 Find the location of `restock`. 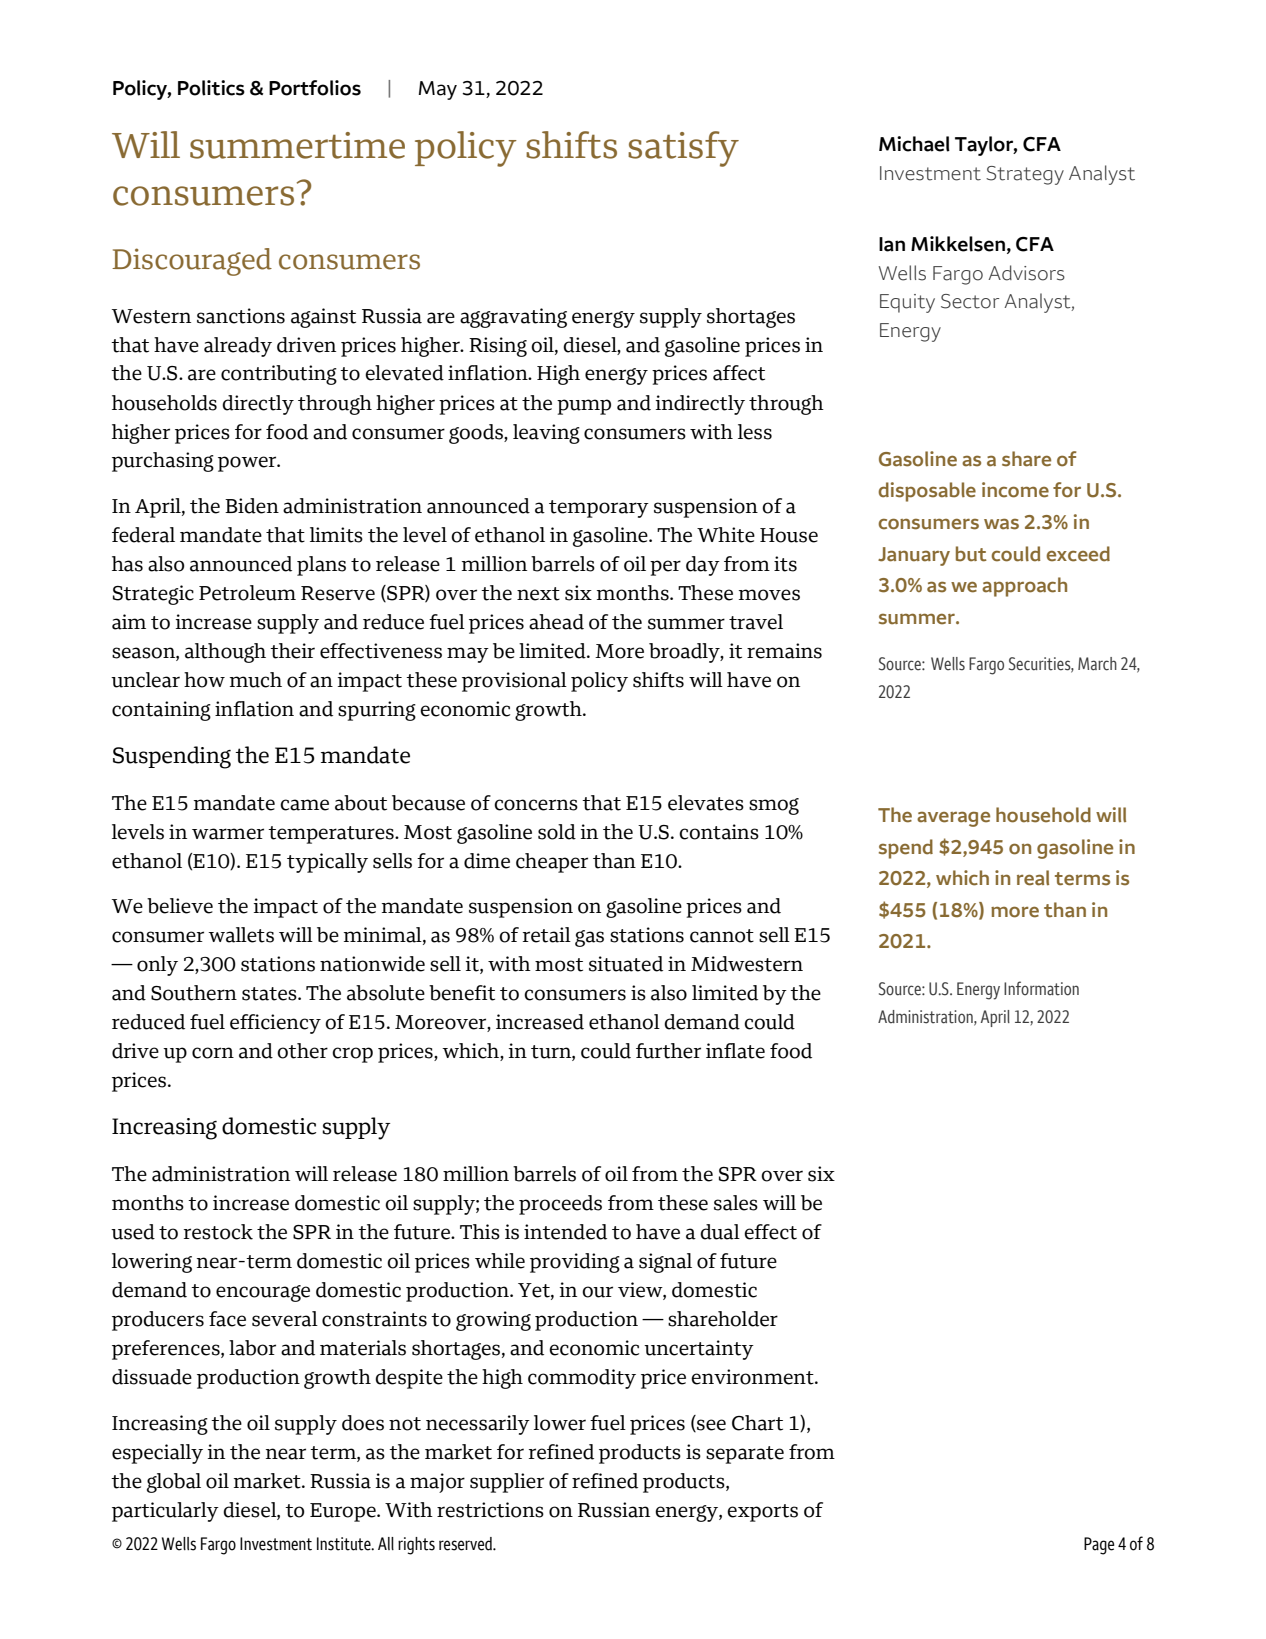

restock is located at coordinates (218, 1232).
